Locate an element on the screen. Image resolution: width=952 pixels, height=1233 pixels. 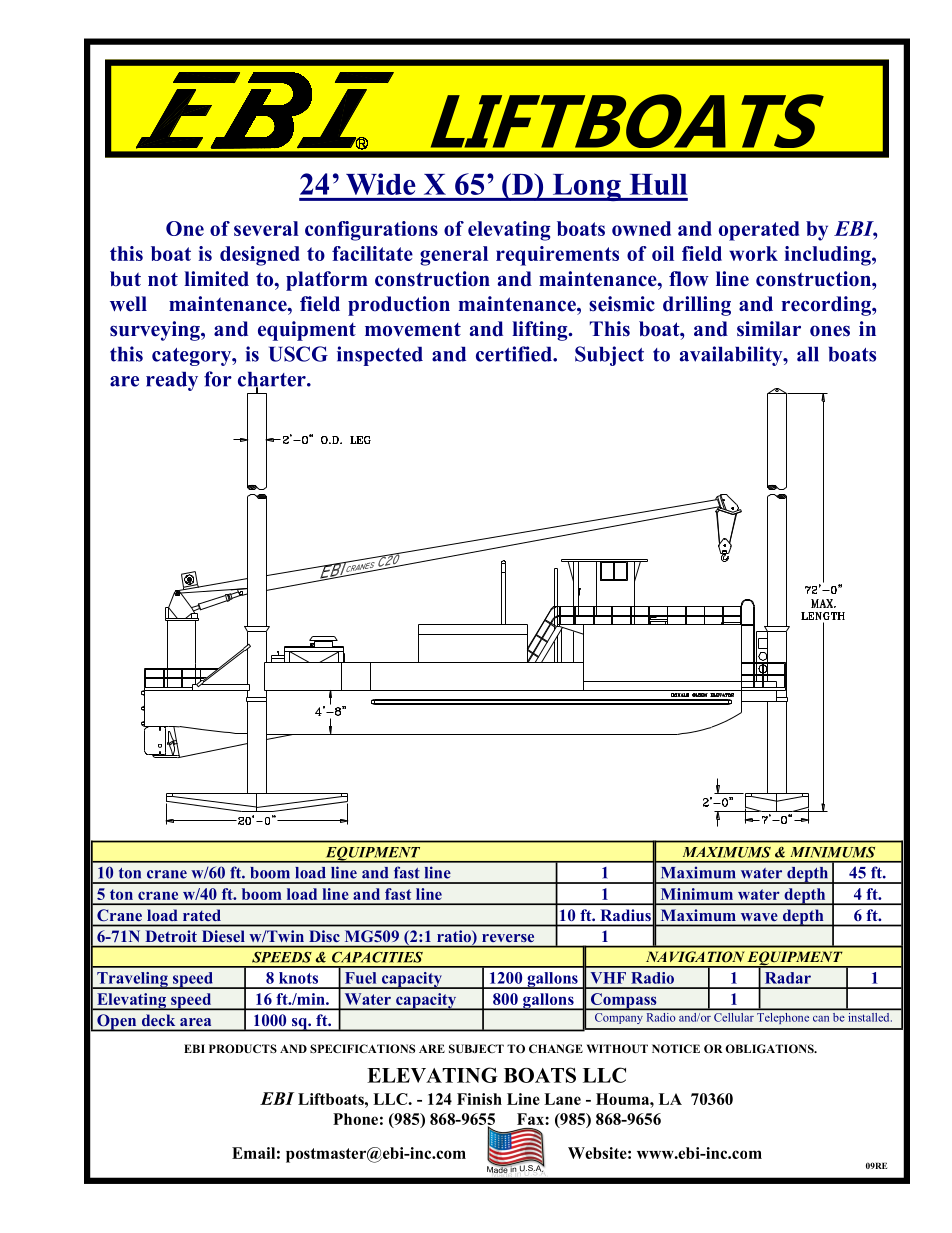
certified is located at coordinates (515, 354).
